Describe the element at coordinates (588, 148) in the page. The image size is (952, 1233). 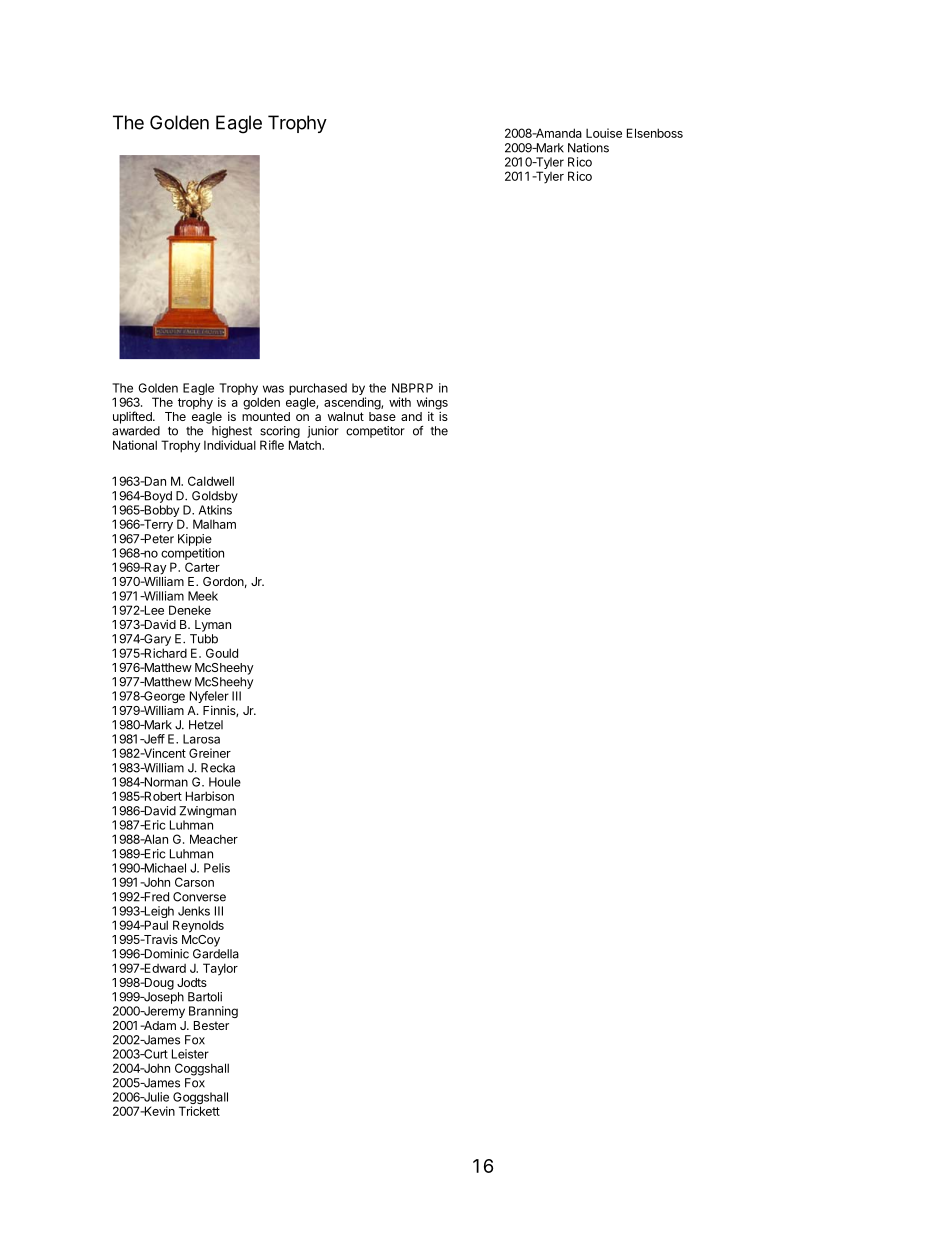
I see `Nations` at that location.
